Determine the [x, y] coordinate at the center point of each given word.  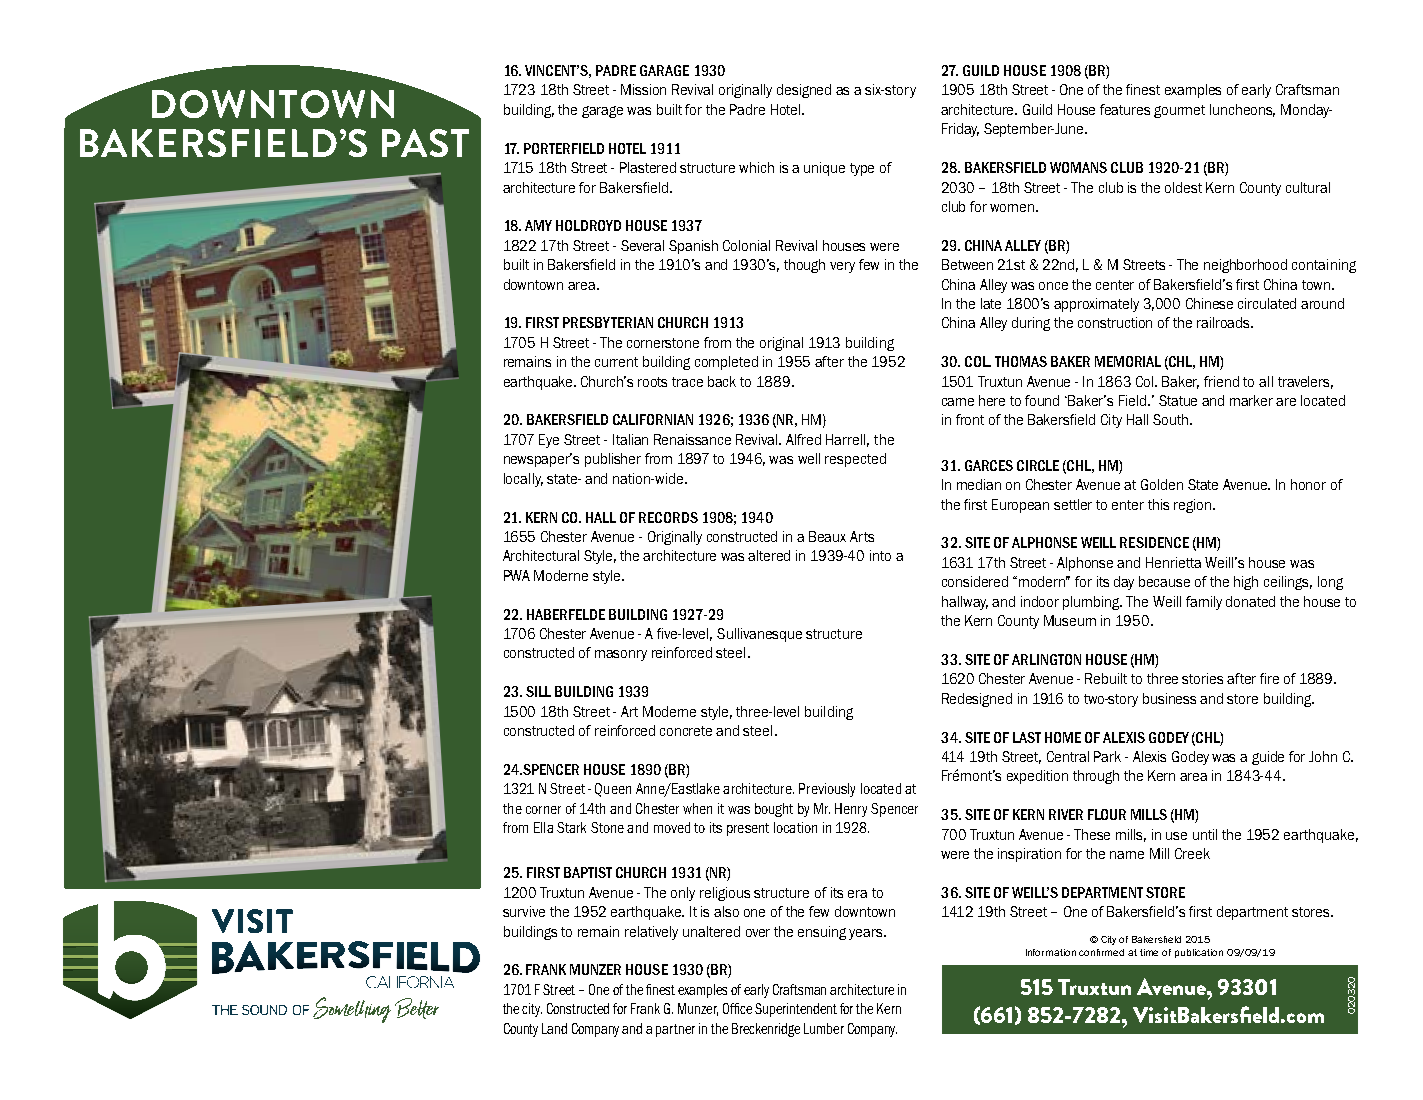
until [1205, 834]
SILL [538, 691]
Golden [1162, 484]
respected [855, 460]
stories [1202, 678]
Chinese [1209, 303]
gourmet [1179, 111]
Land [554, 1028]
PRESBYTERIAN [608, 322]
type [862, 169]
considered [975, 581]
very [842, 267]
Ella [543, 827]
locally [523, 480]
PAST [425, 143]
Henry [851, 810]
